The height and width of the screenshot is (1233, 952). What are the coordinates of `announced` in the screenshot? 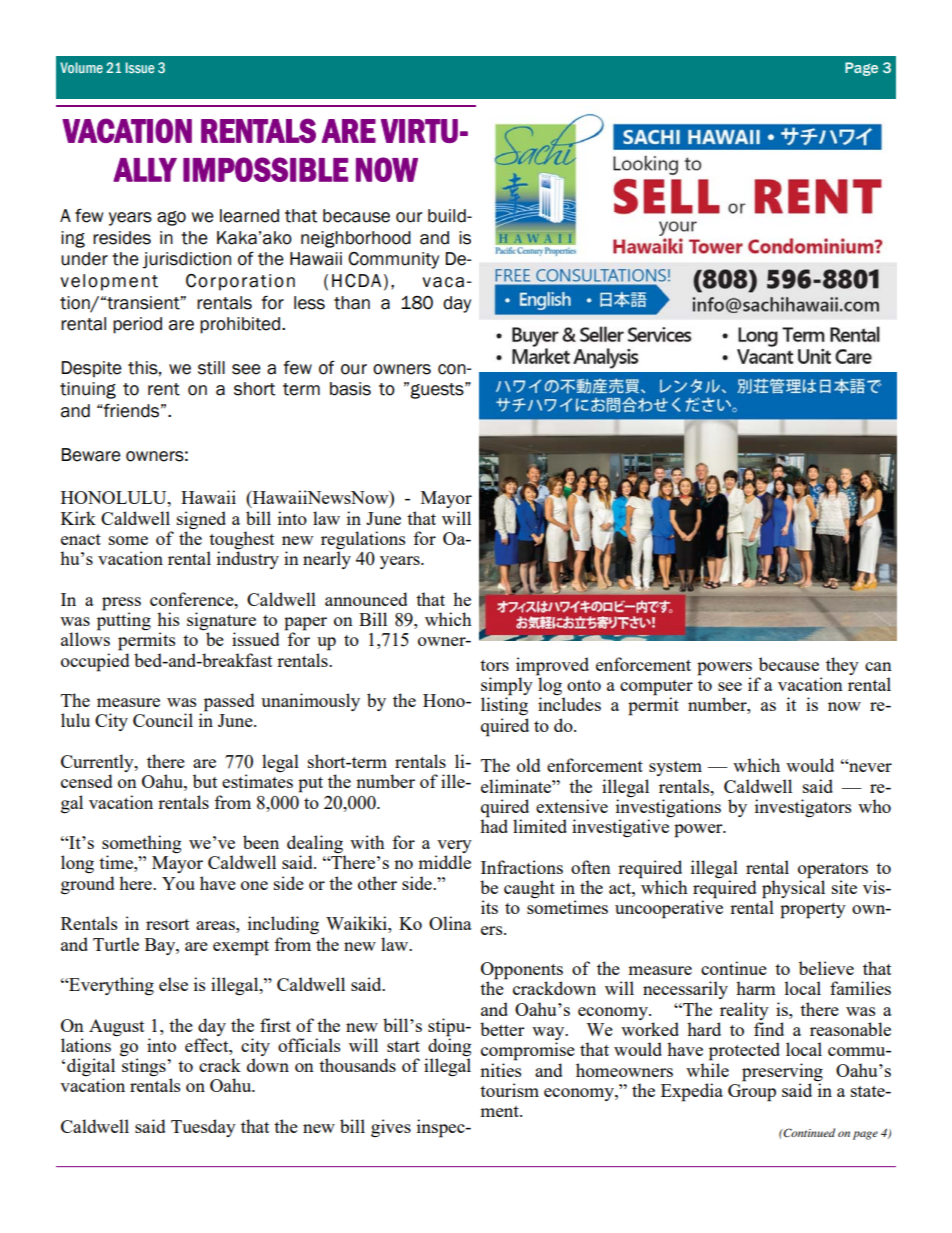 It's located at (366, 599).
